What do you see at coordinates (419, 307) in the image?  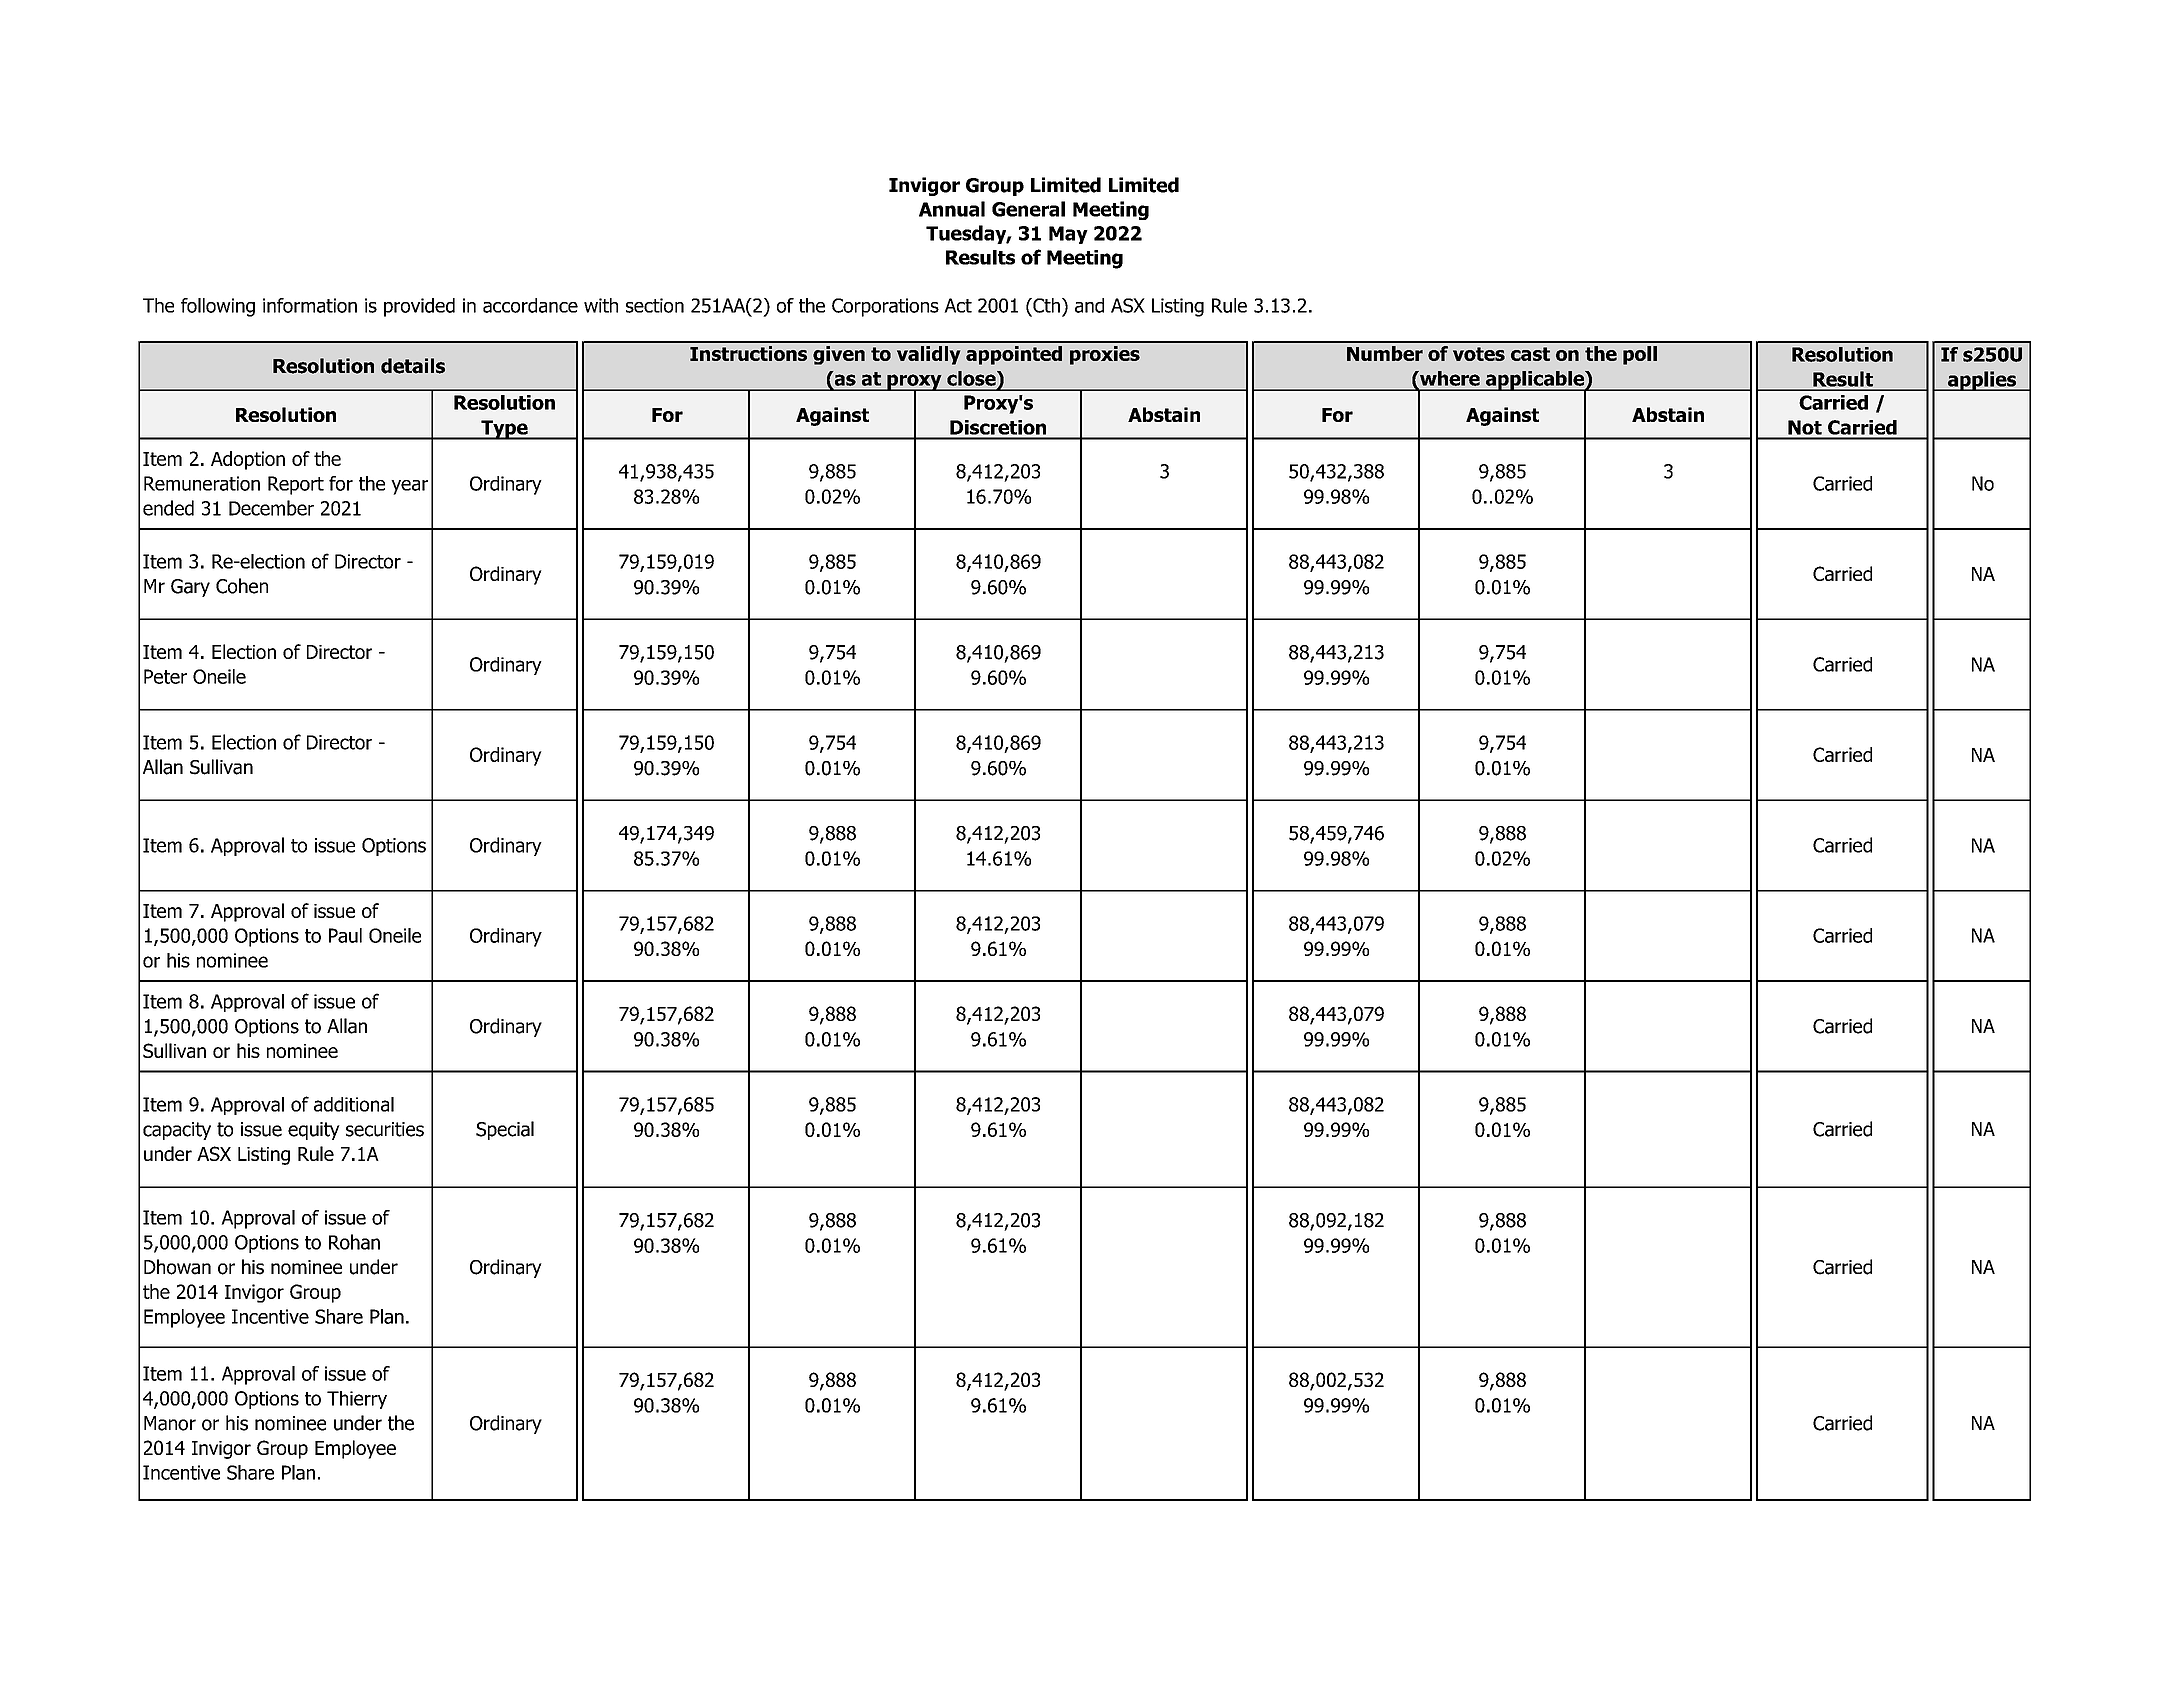 I see `provided` at bounding box center [419, 307].
